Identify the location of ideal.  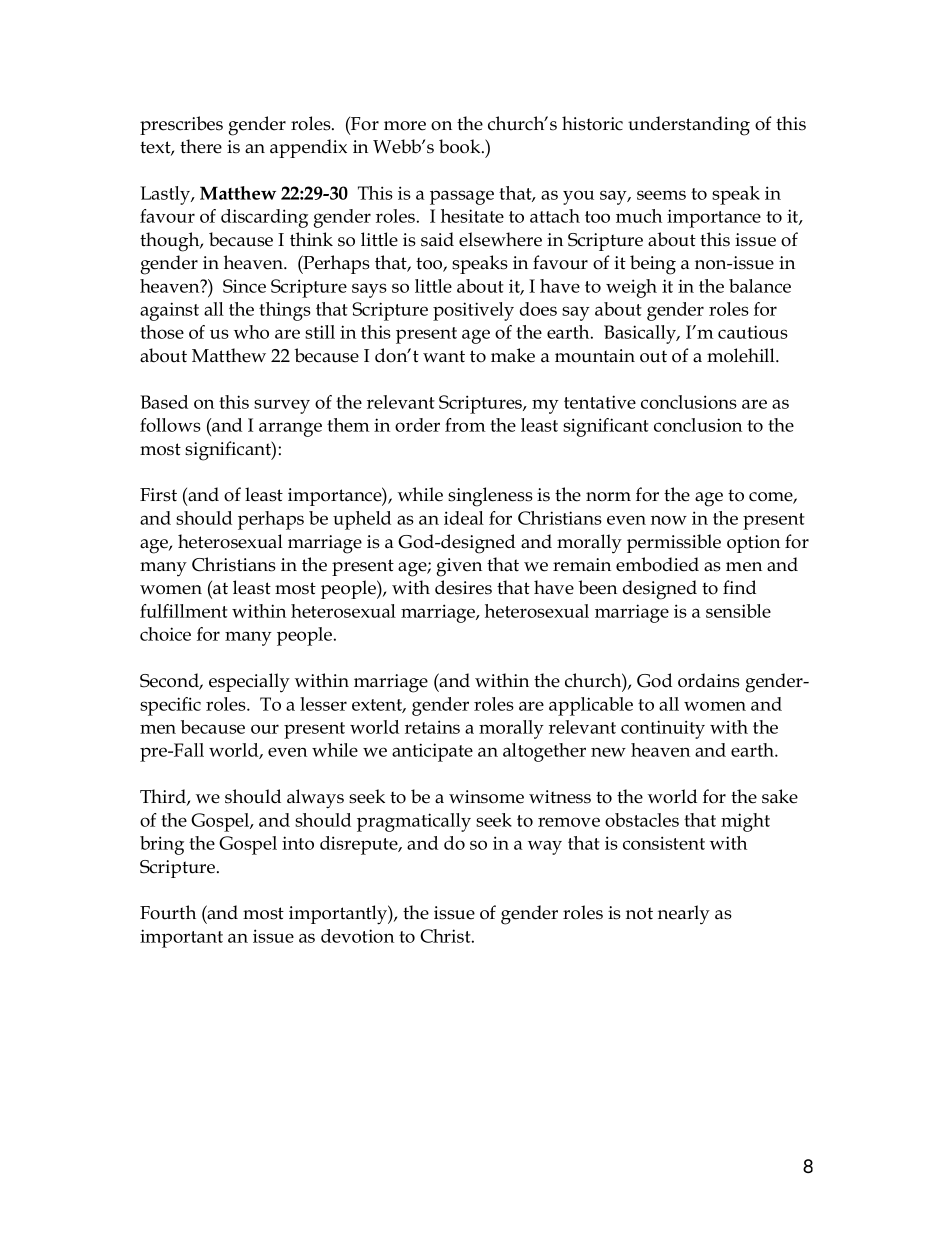
(464, 518).
